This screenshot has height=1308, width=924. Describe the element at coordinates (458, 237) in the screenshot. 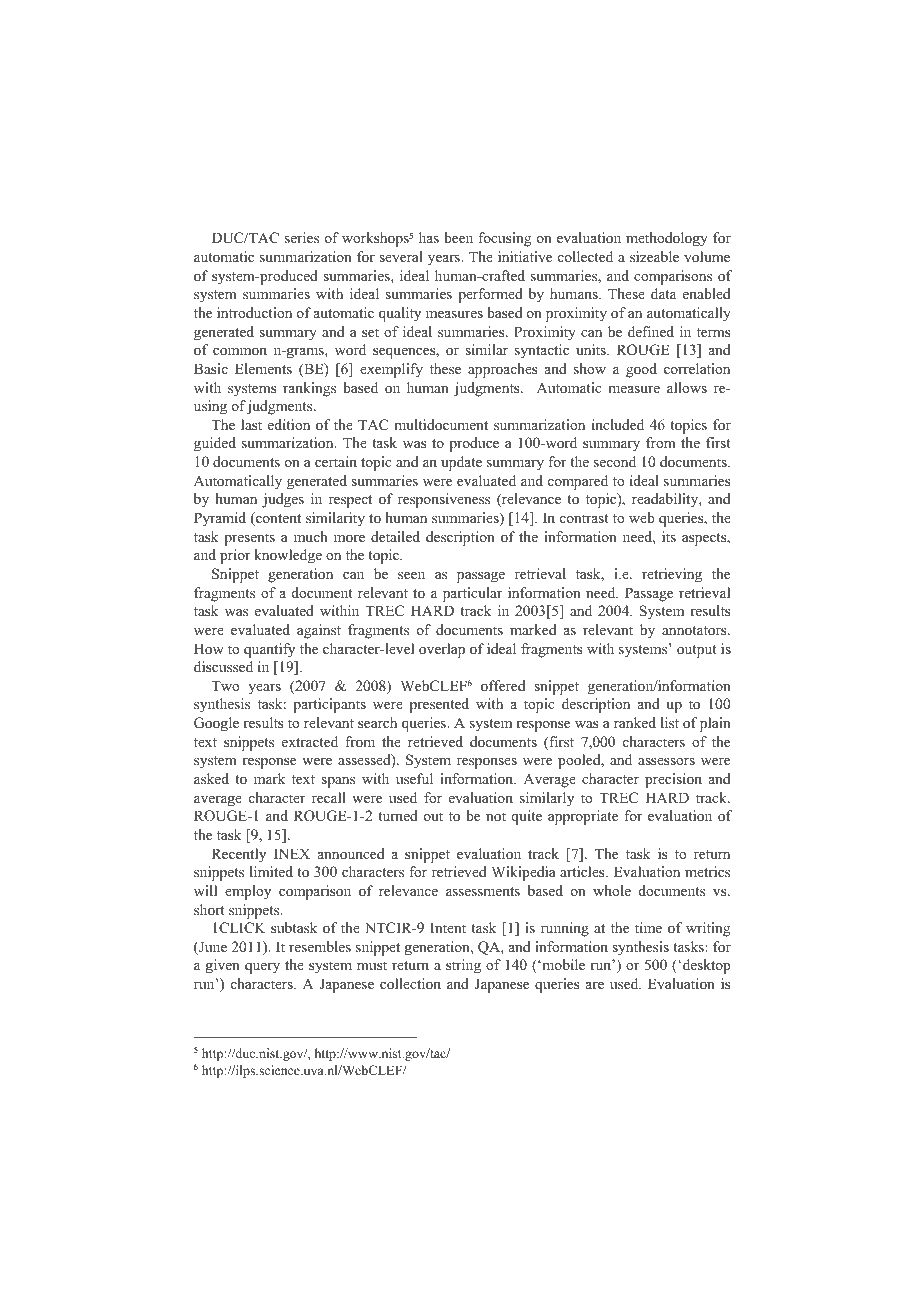

I see `been` at that location.
